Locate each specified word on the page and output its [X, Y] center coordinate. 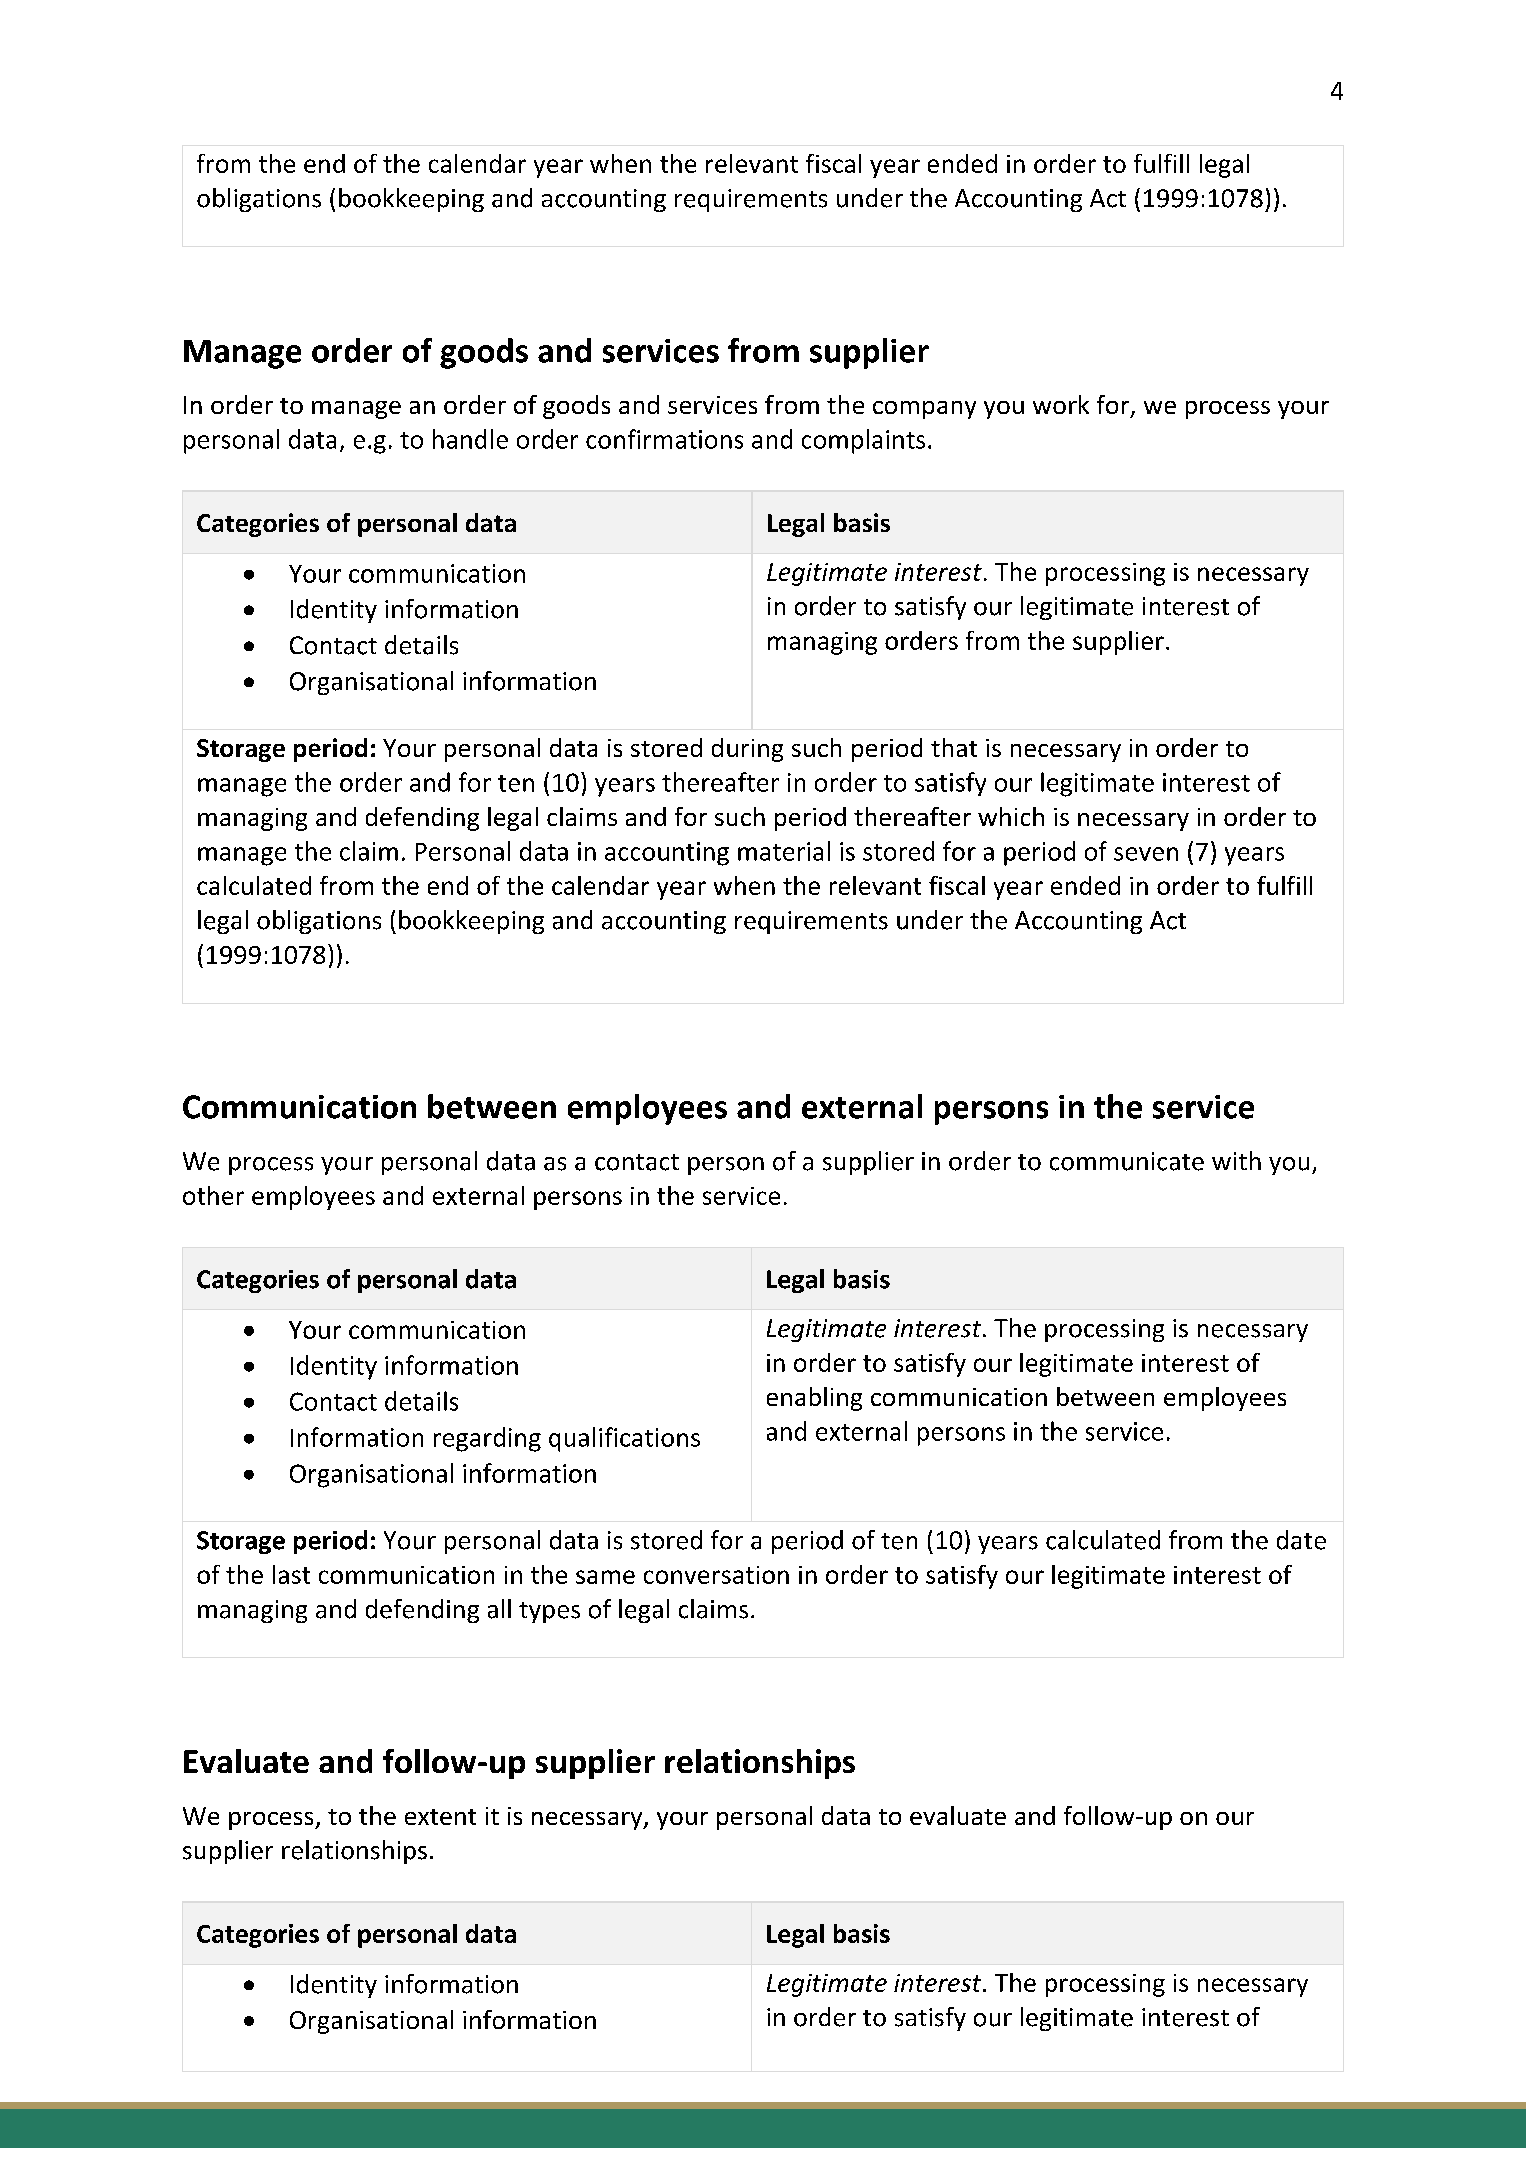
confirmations [664, 439]
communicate [1127, 1161]
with [1236, 1160]
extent [440, 1817]
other [213, 1195]
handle [470, 439]
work [1061, 404]
